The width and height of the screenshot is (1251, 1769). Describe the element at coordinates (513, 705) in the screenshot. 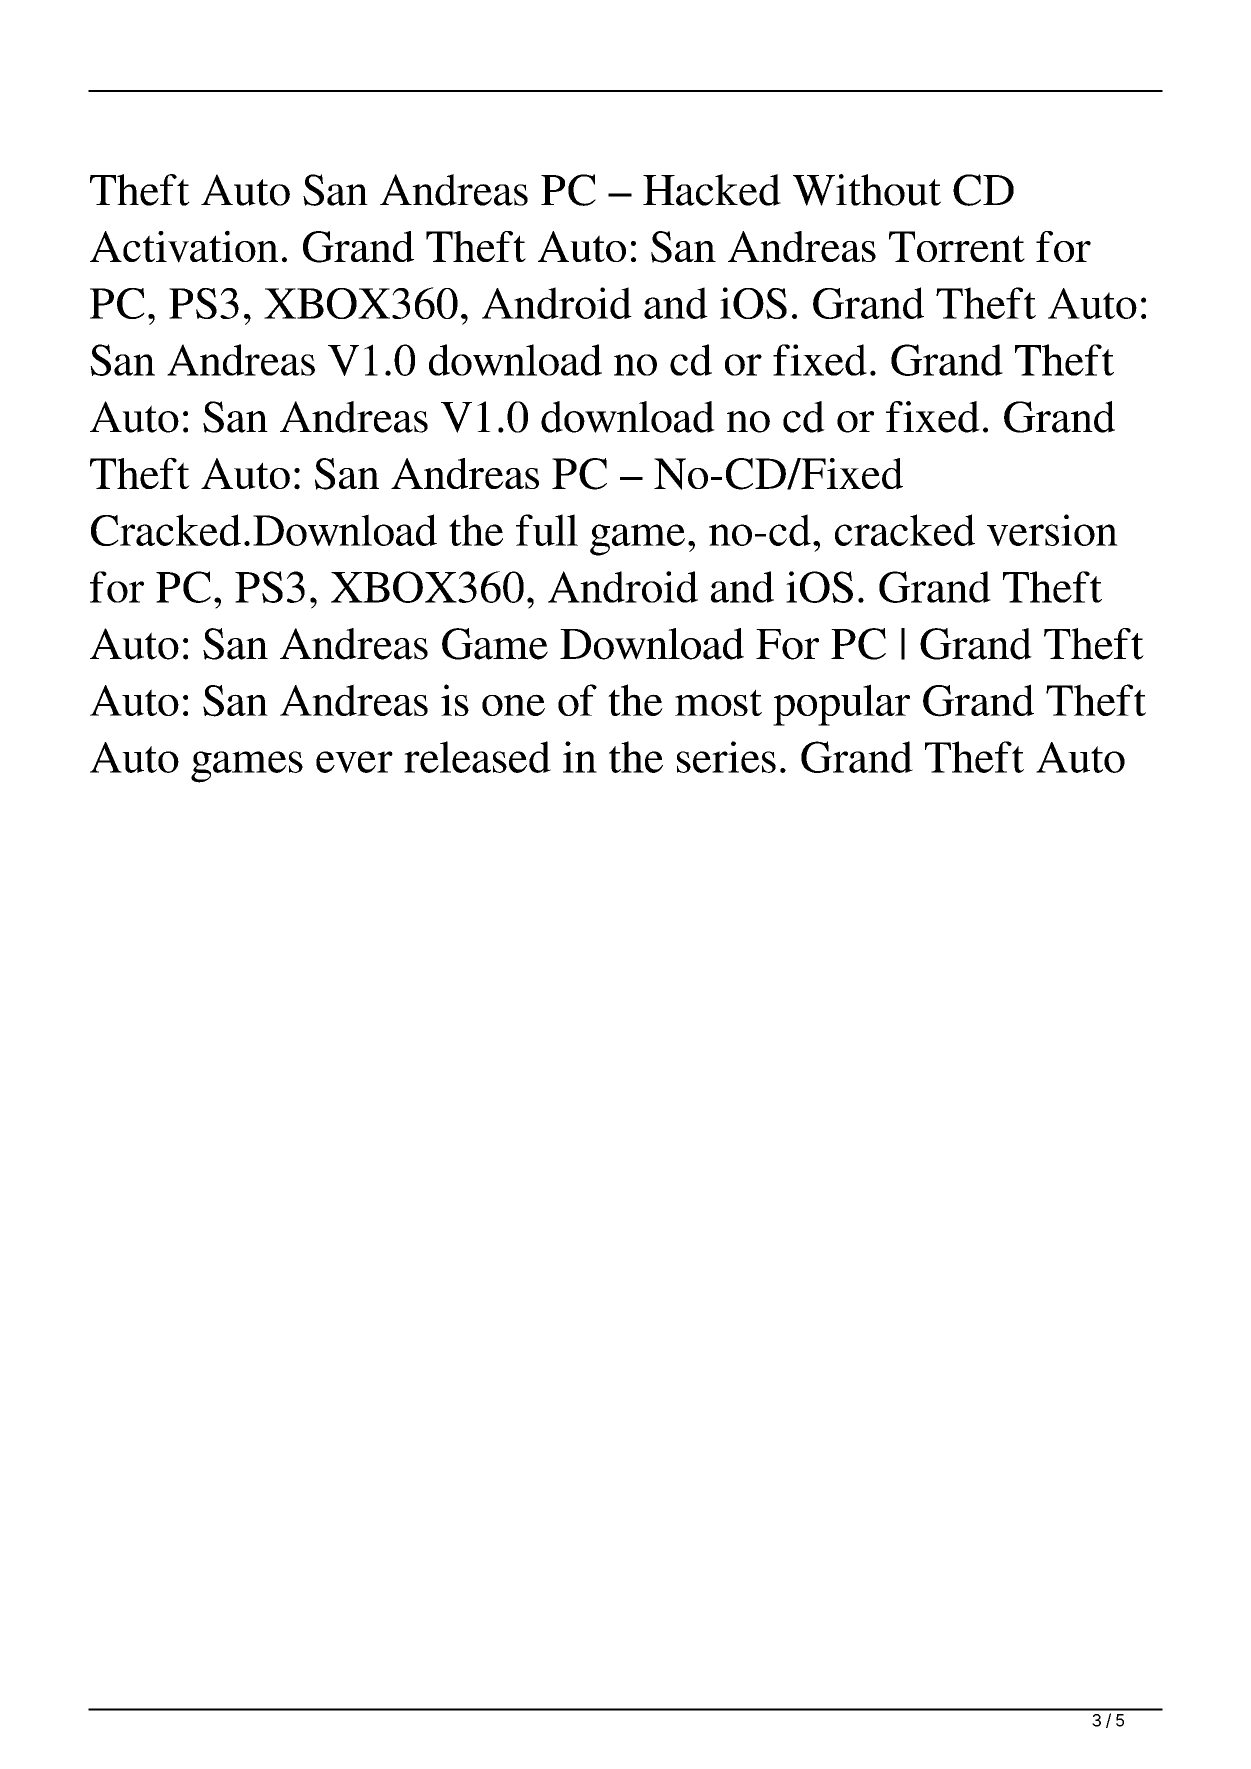

I see `one` at that location.
